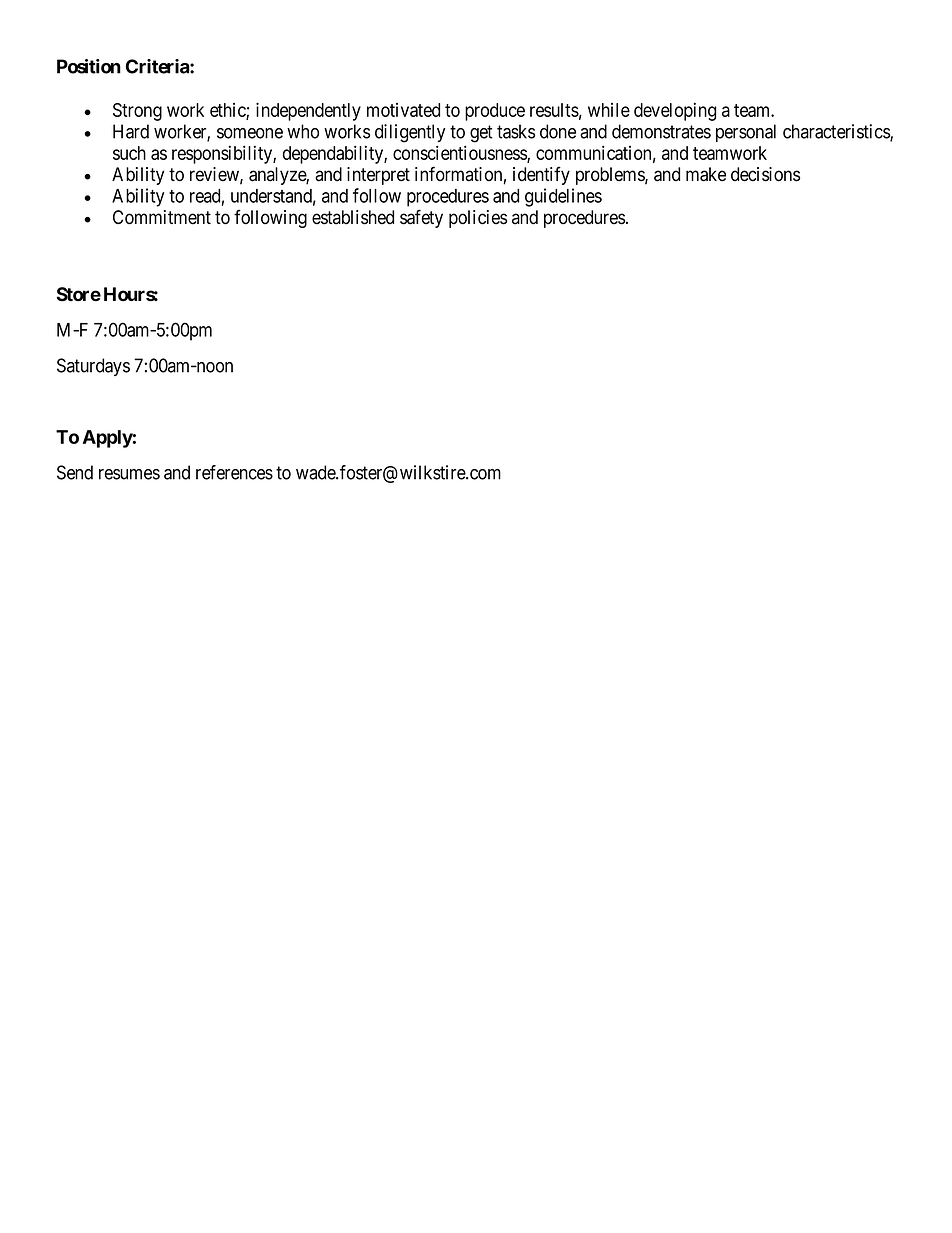  I want to click on resumes, so click(129, 474).
